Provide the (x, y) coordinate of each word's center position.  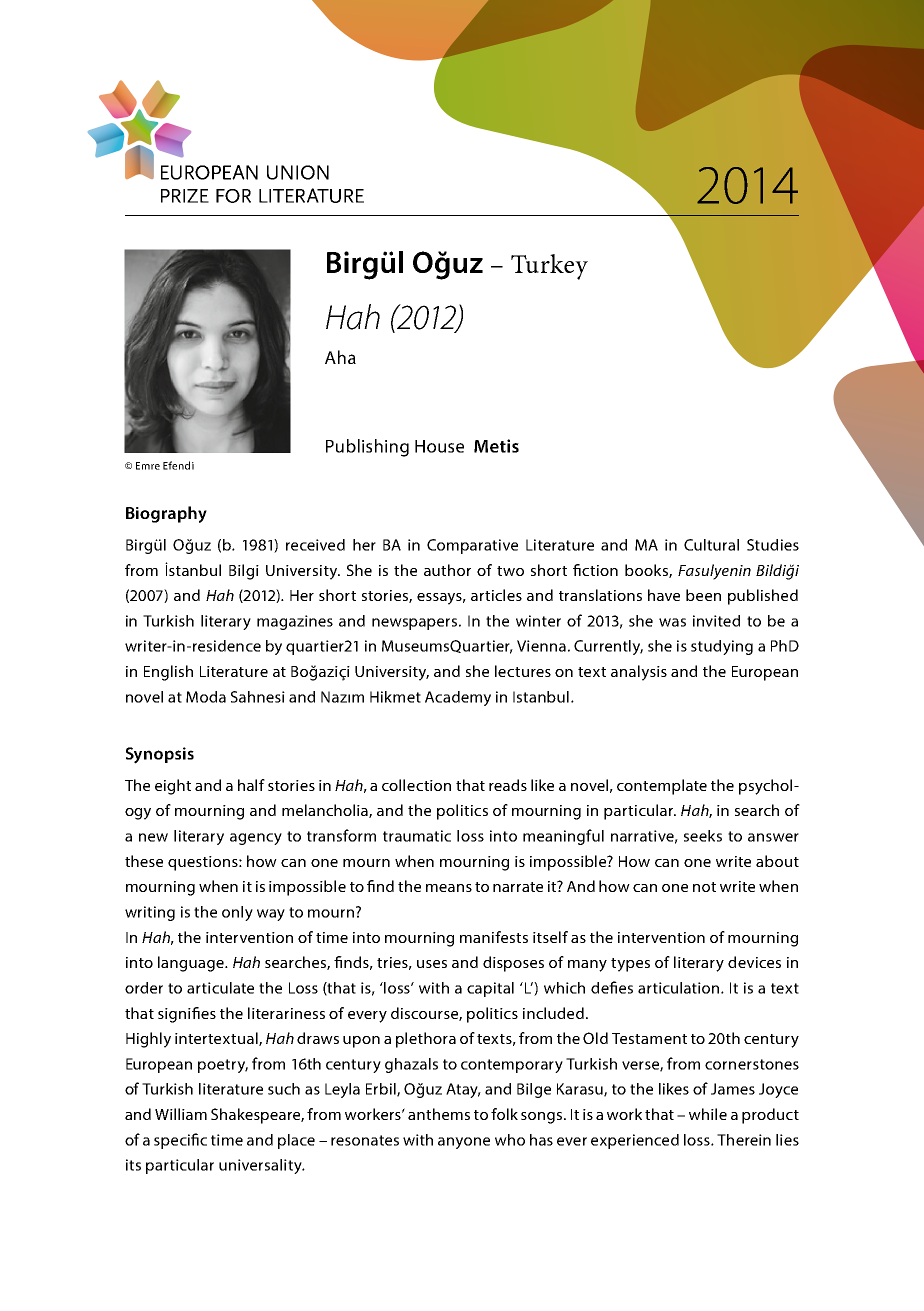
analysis (639, 673)
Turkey (549, 267)
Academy (458, 698)
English (168, 673)
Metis (496, 446)
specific (180, 1141)
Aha (340, 357)
